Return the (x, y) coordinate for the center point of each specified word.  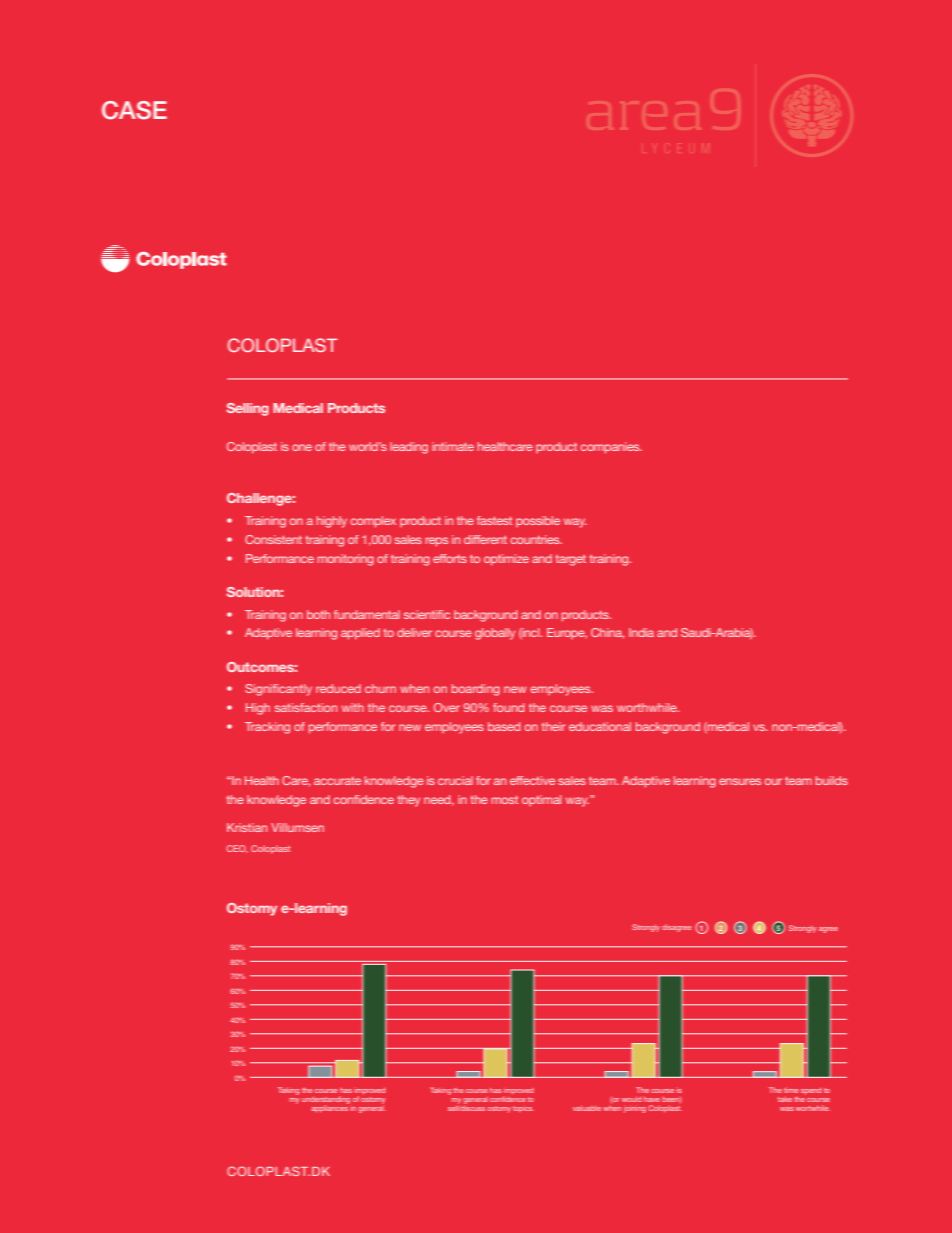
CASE (134, 110)
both (318, 614)
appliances (330, 1108)
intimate (453, 446)
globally (495, 634)
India (641, 632)
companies (611, 448)
